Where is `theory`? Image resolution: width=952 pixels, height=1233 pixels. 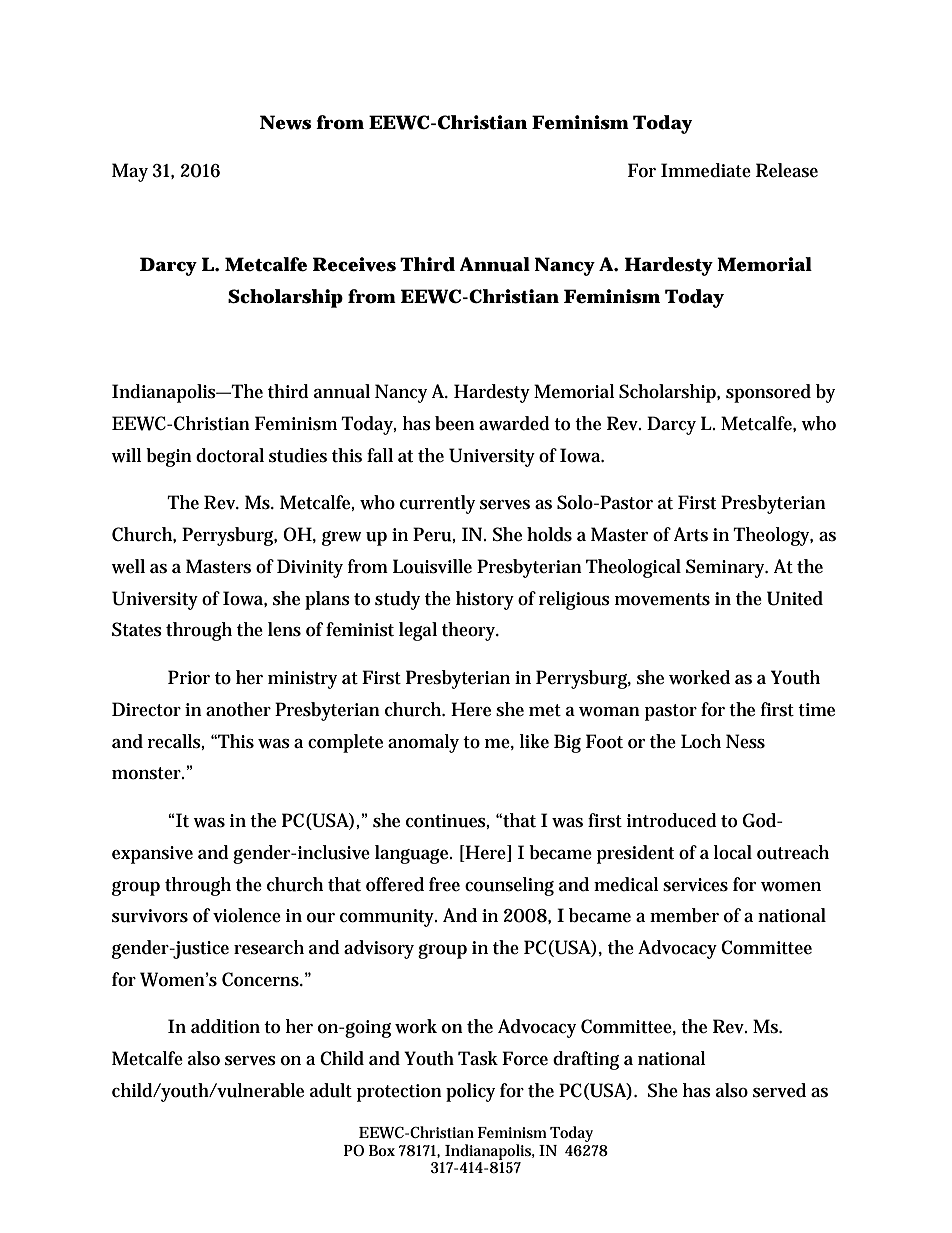 theory is located at coordinates (470, 631).
